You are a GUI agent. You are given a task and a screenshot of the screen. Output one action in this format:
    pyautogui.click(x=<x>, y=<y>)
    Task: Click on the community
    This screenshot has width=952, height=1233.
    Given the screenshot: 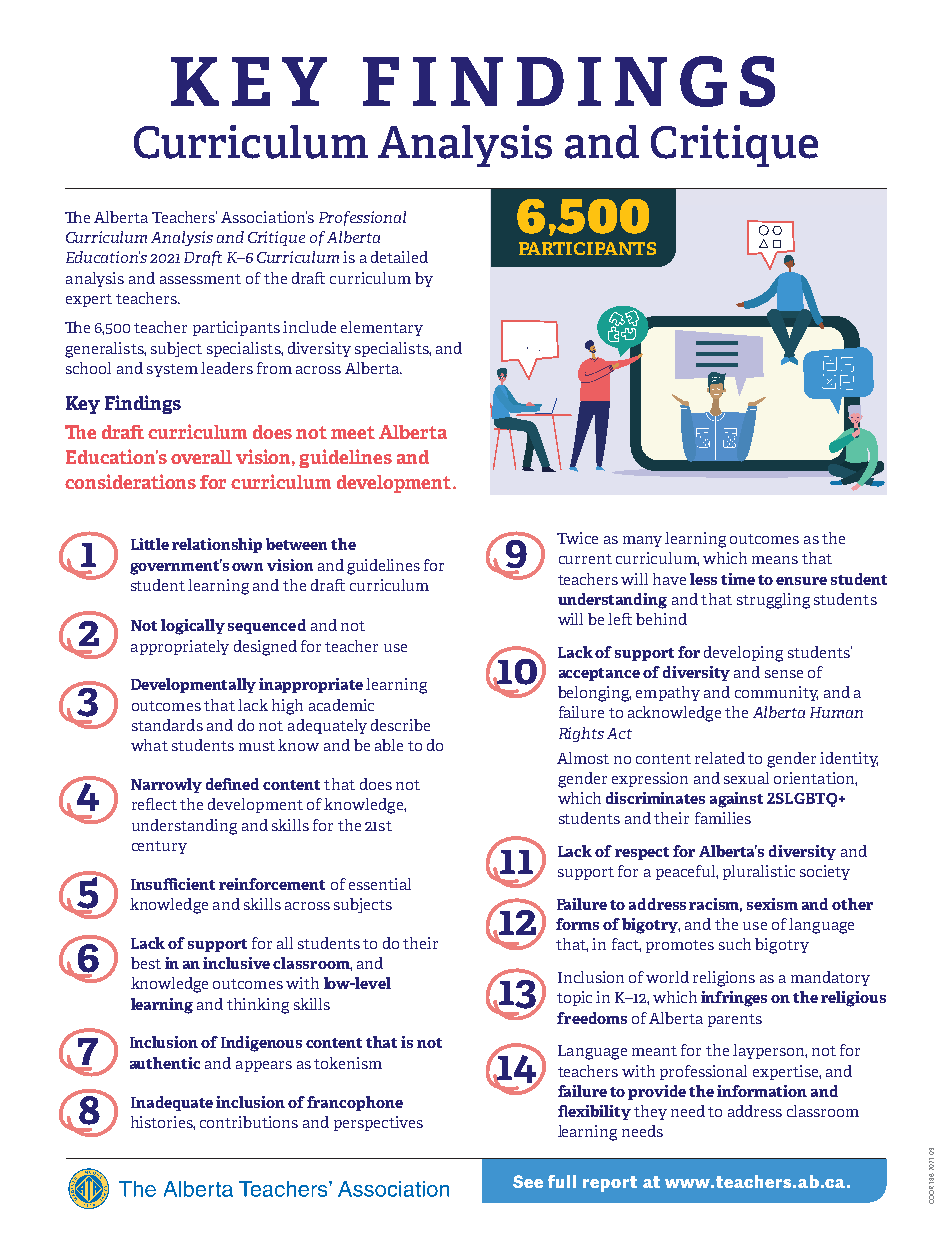 What is the action you would take?
    pyautogui.click(x=776, y=693)
